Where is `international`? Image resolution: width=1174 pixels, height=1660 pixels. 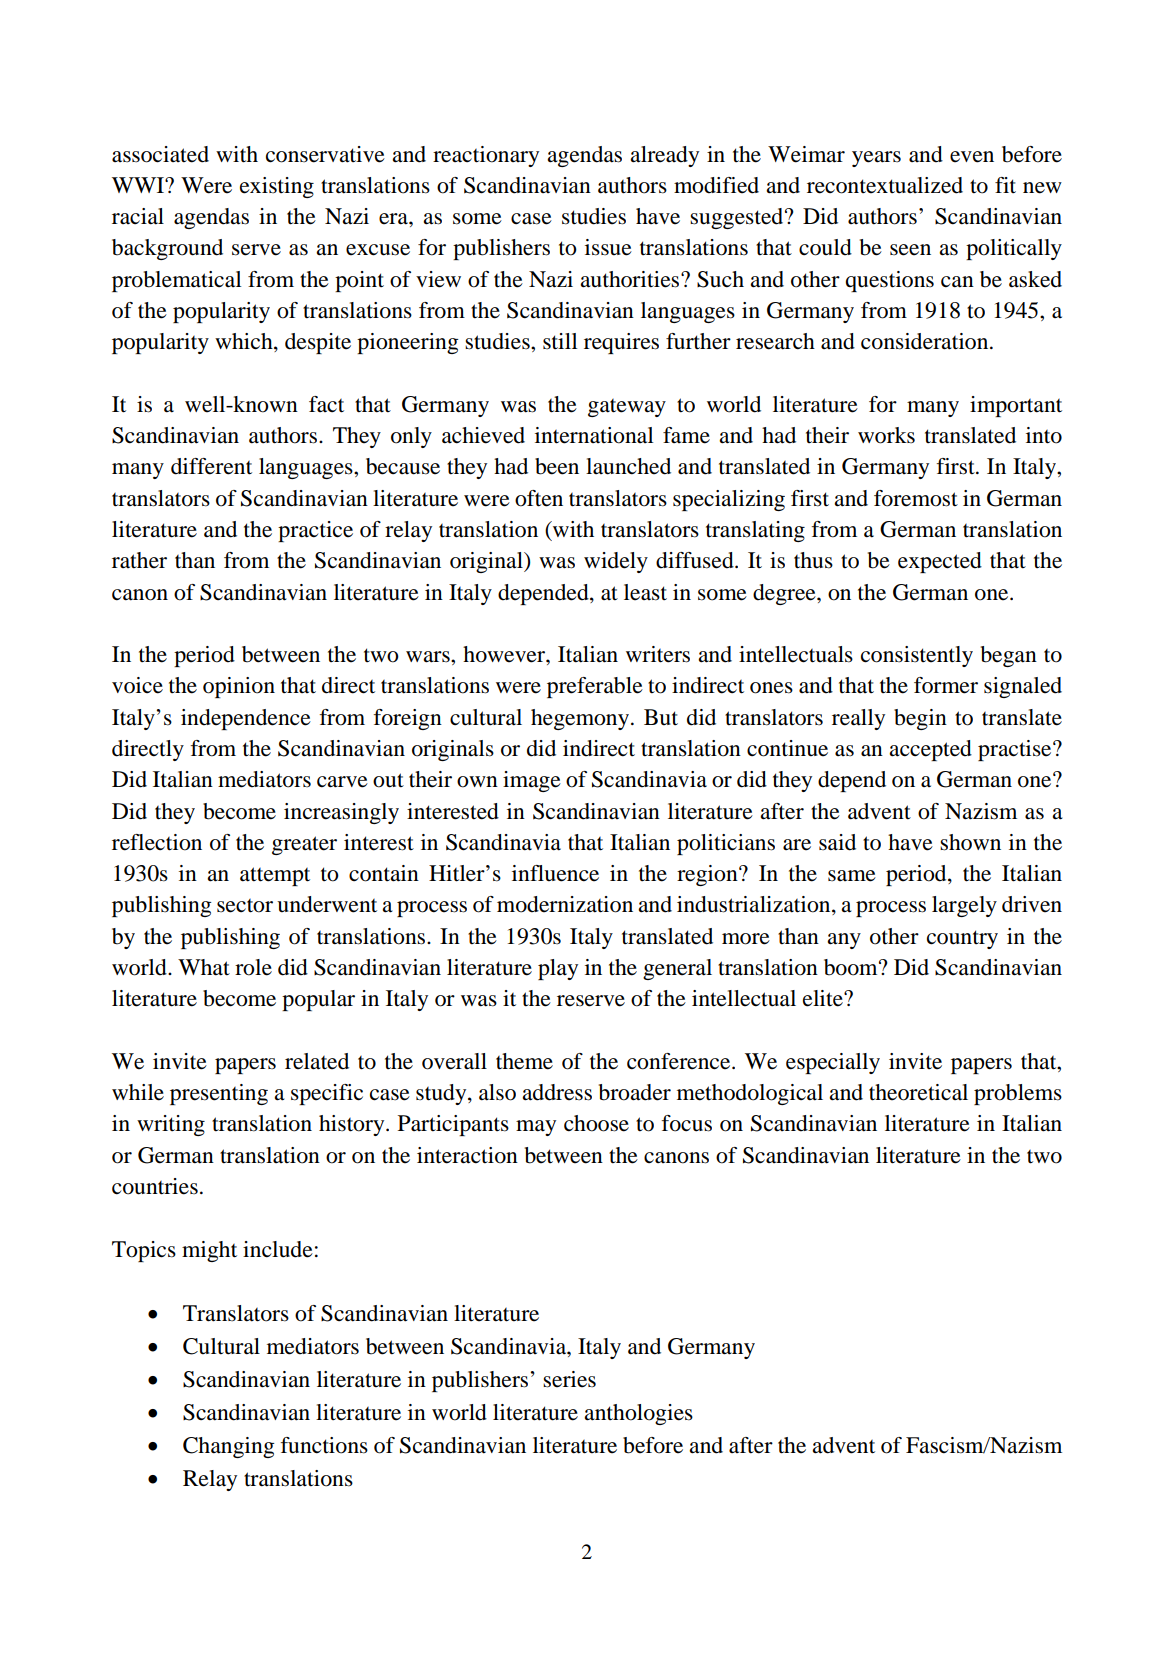 international is located at coordinates (594, 435).
